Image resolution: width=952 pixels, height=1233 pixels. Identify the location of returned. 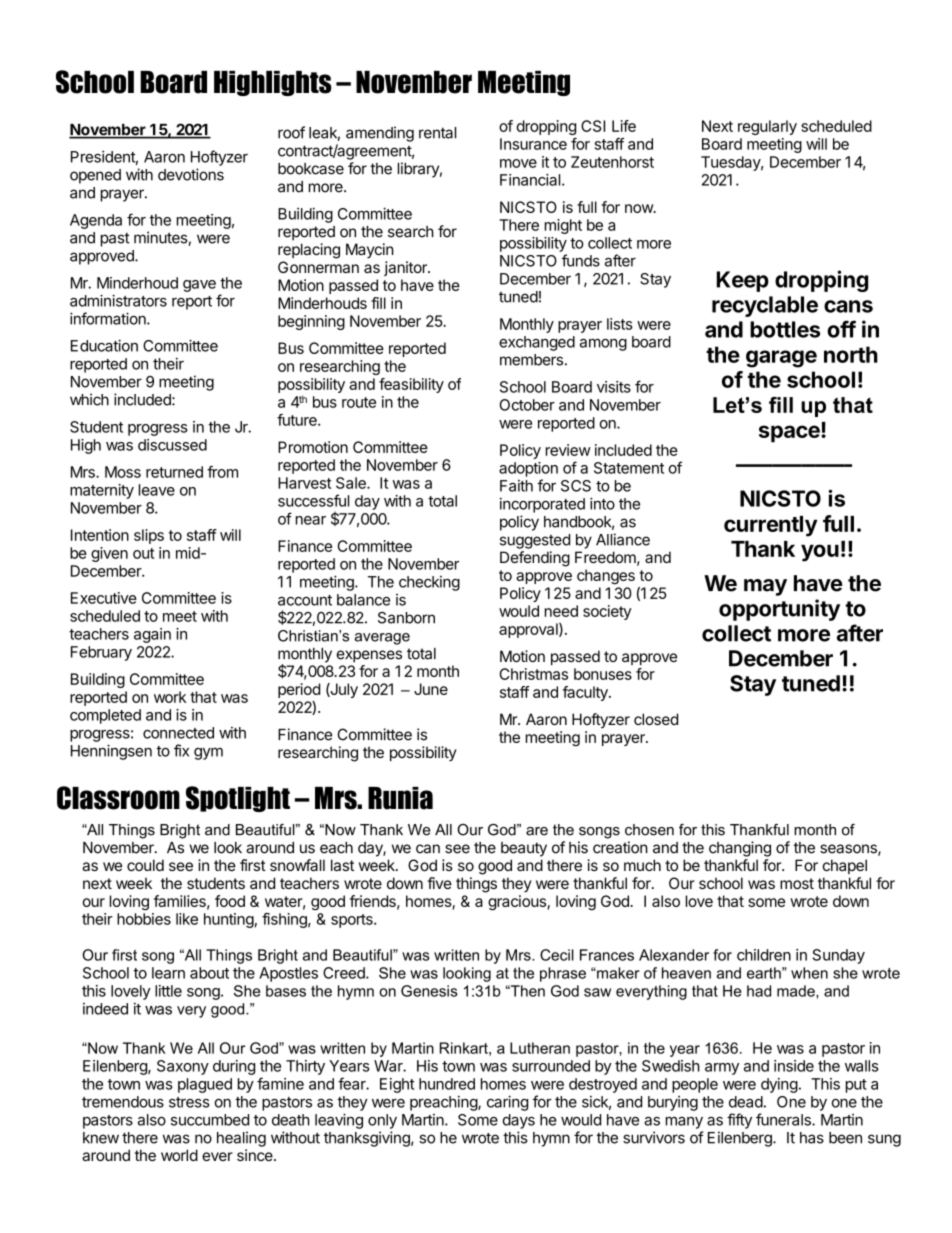
(174, 472).
